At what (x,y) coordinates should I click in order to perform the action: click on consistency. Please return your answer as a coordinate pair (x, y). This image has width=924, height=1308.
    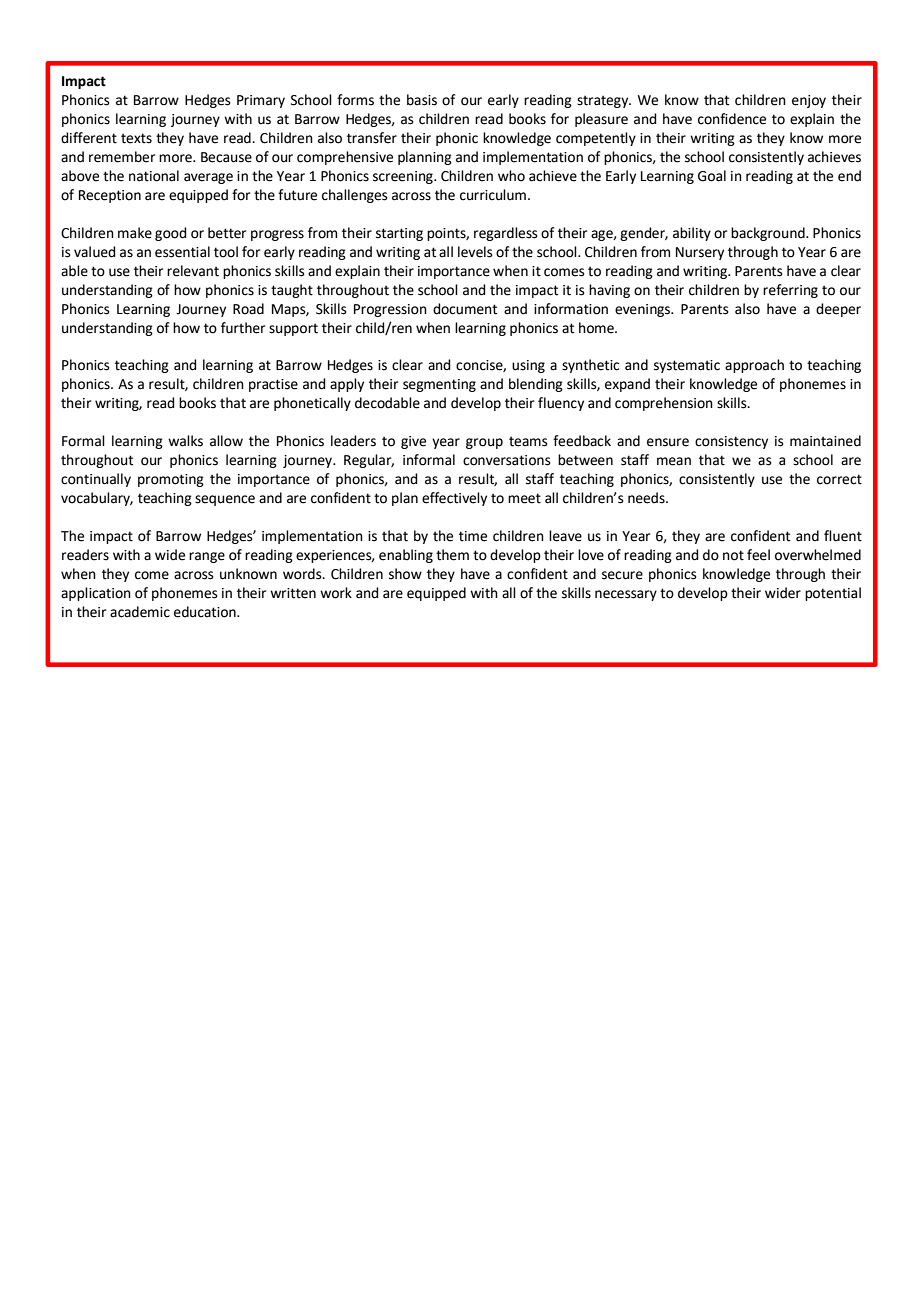
    Looking at the image, I should click on (731, 442).
